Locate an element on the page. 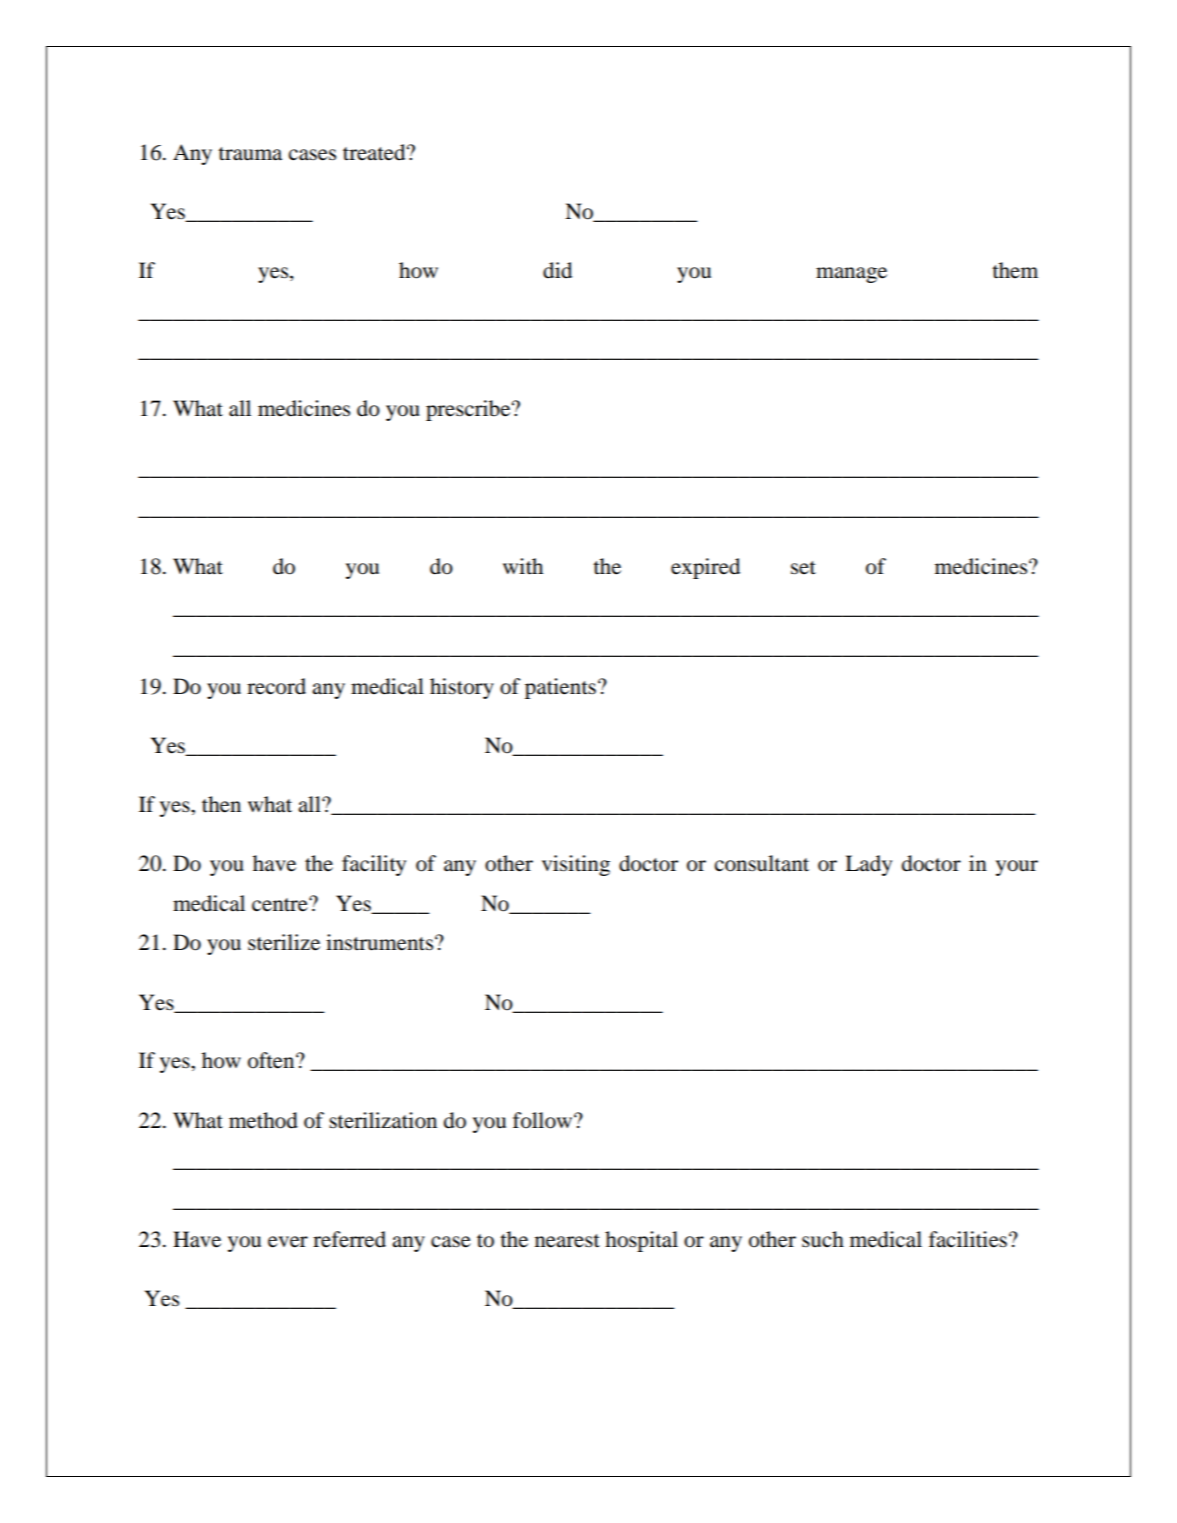  expired is located at coordinates (705, 568).
